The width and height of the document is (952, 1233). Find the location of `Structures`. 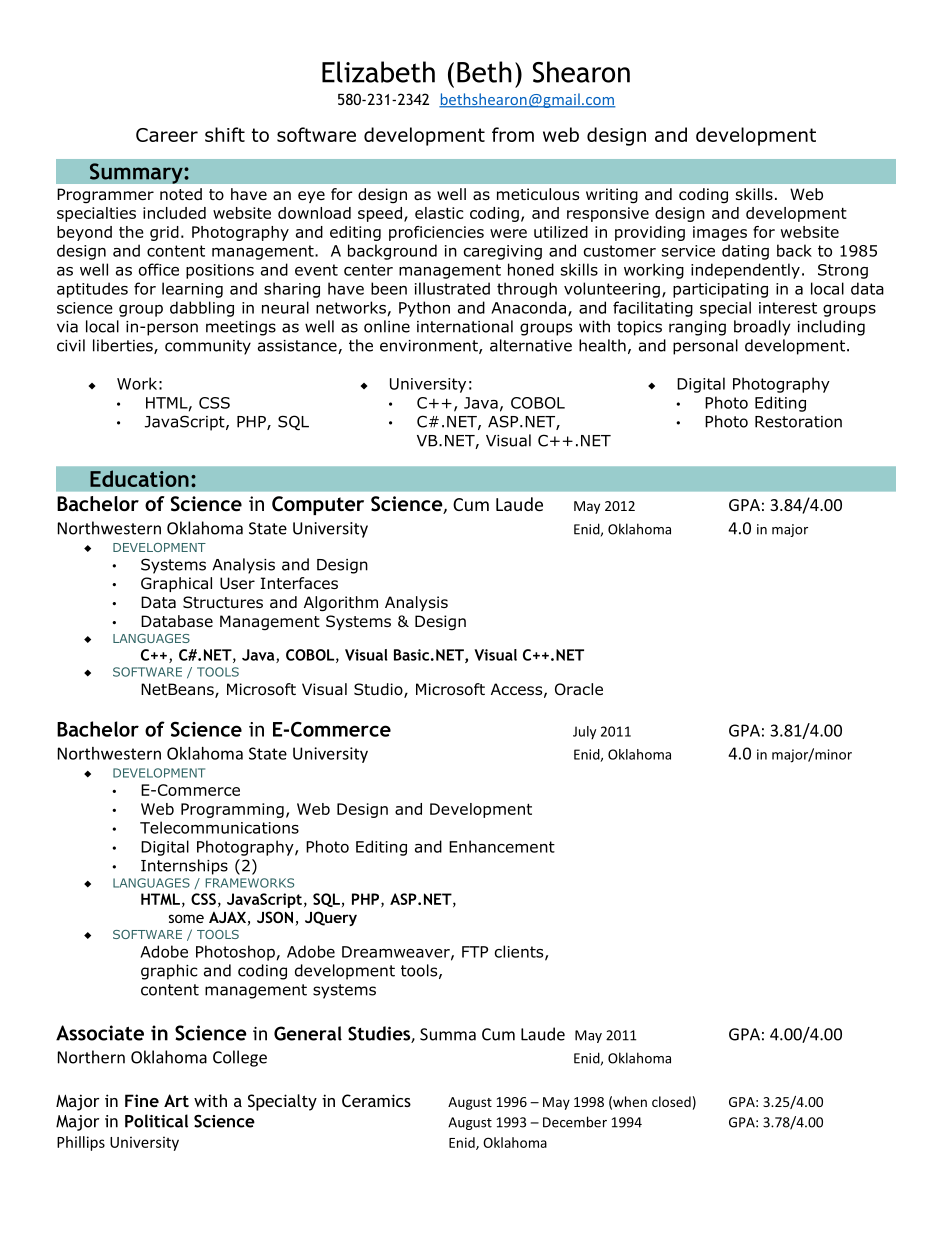

Structures is located at coordinates (223, 602).
